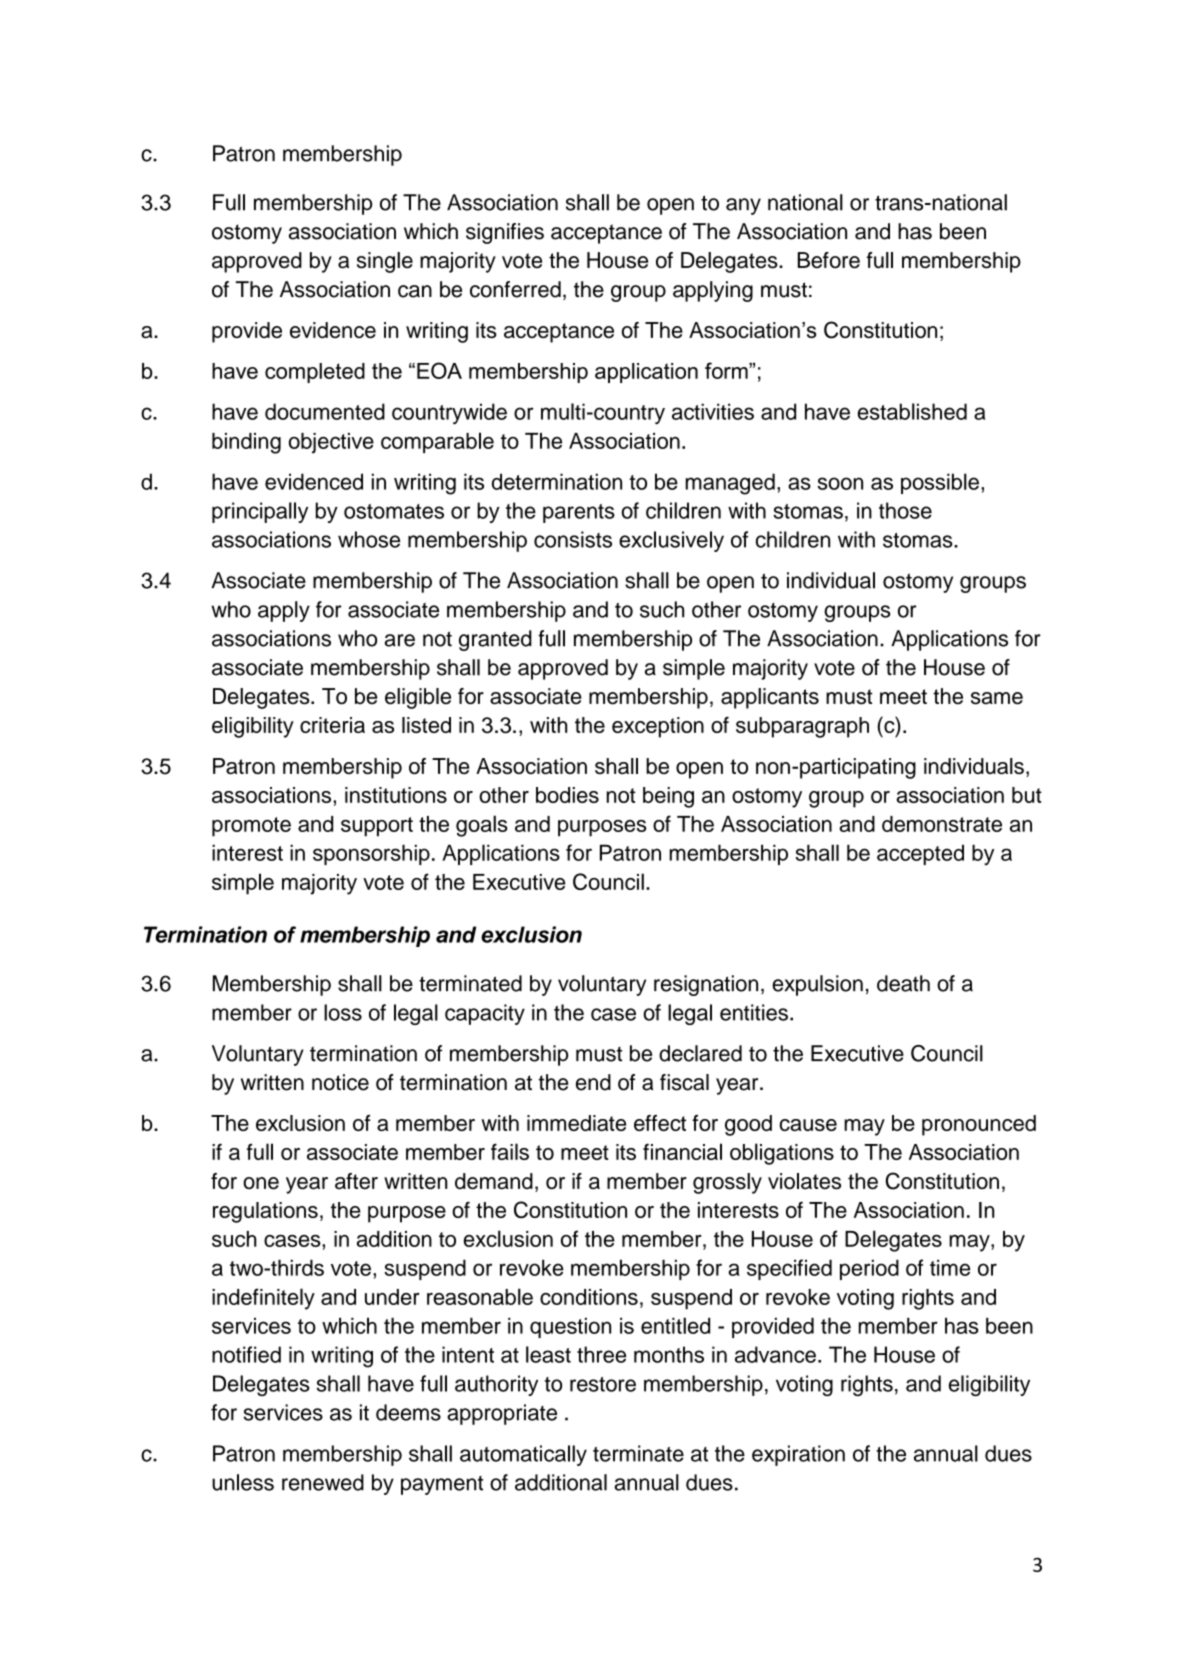 The image size is (1184, 1675). Describe the element at coordinates (700, 1053) in the document. I see `declared` at that location.
